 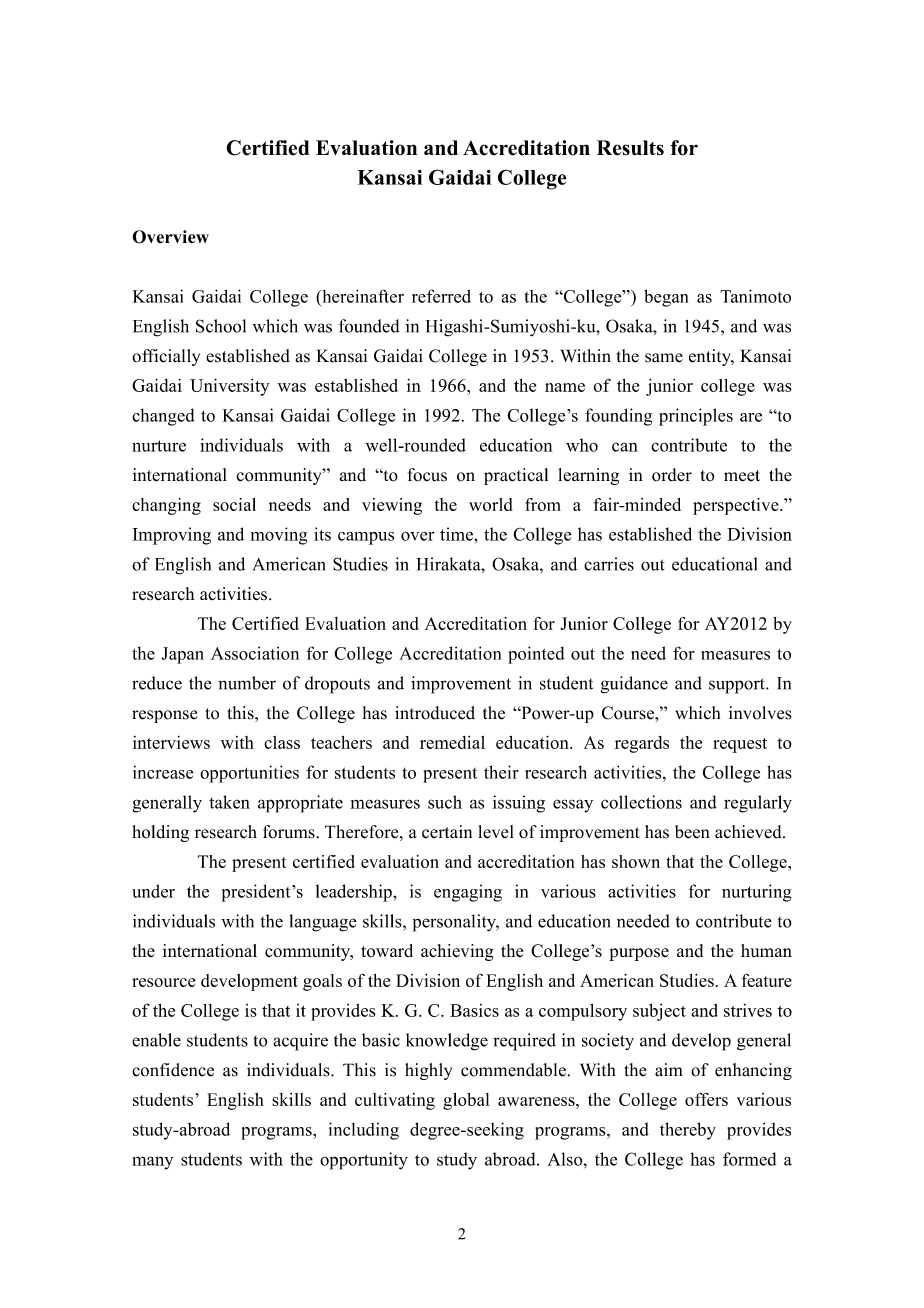 I want to click on Results, so click(x=630, y=148).
